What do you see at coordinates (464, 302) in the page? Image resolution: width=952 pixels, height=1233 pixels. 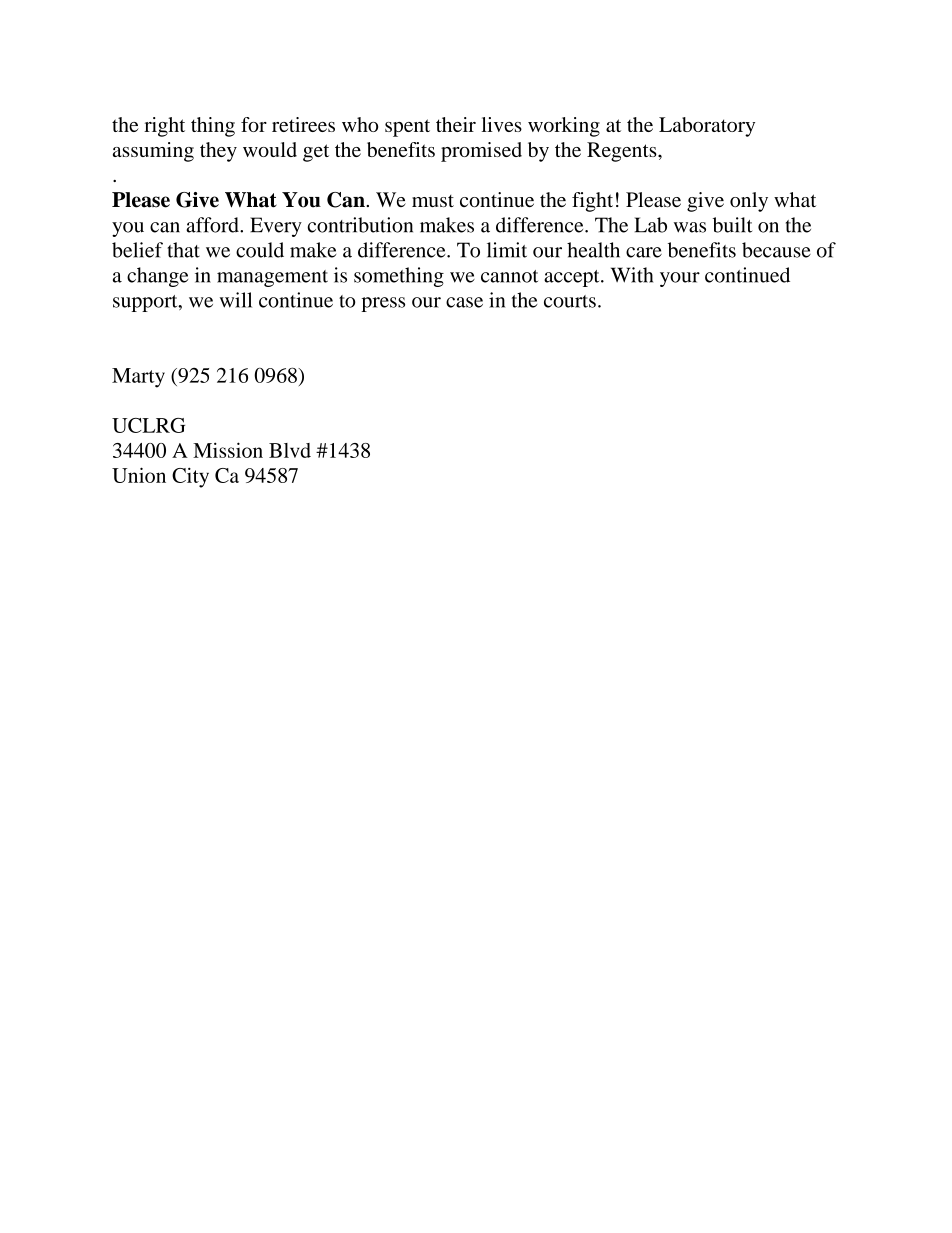 I see `case` at bounding box center [464, 302].
